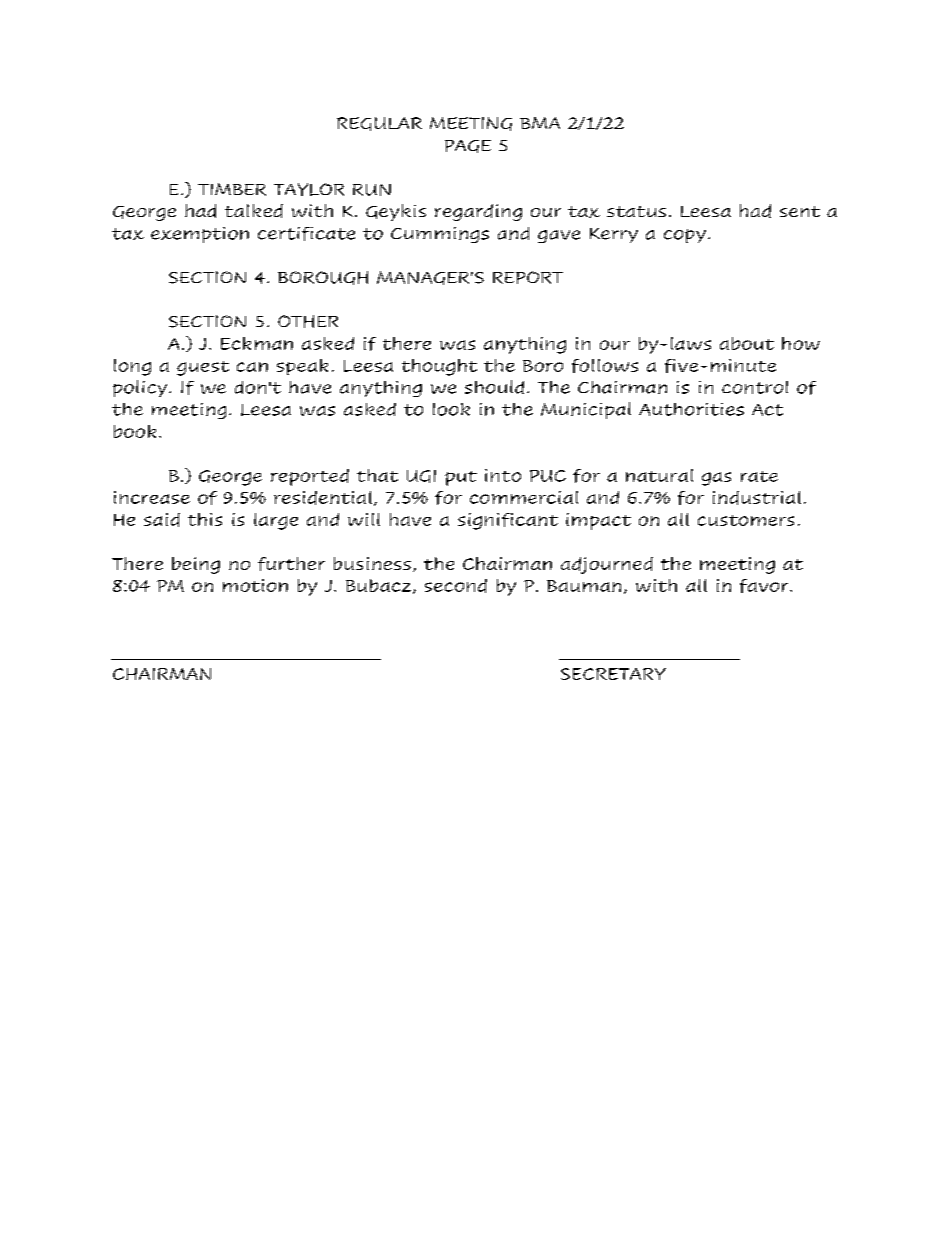 The height and width of the document is (1233, 952). Describe the element at coordinates (203, 368) in the document. I see `guest` at that location.
